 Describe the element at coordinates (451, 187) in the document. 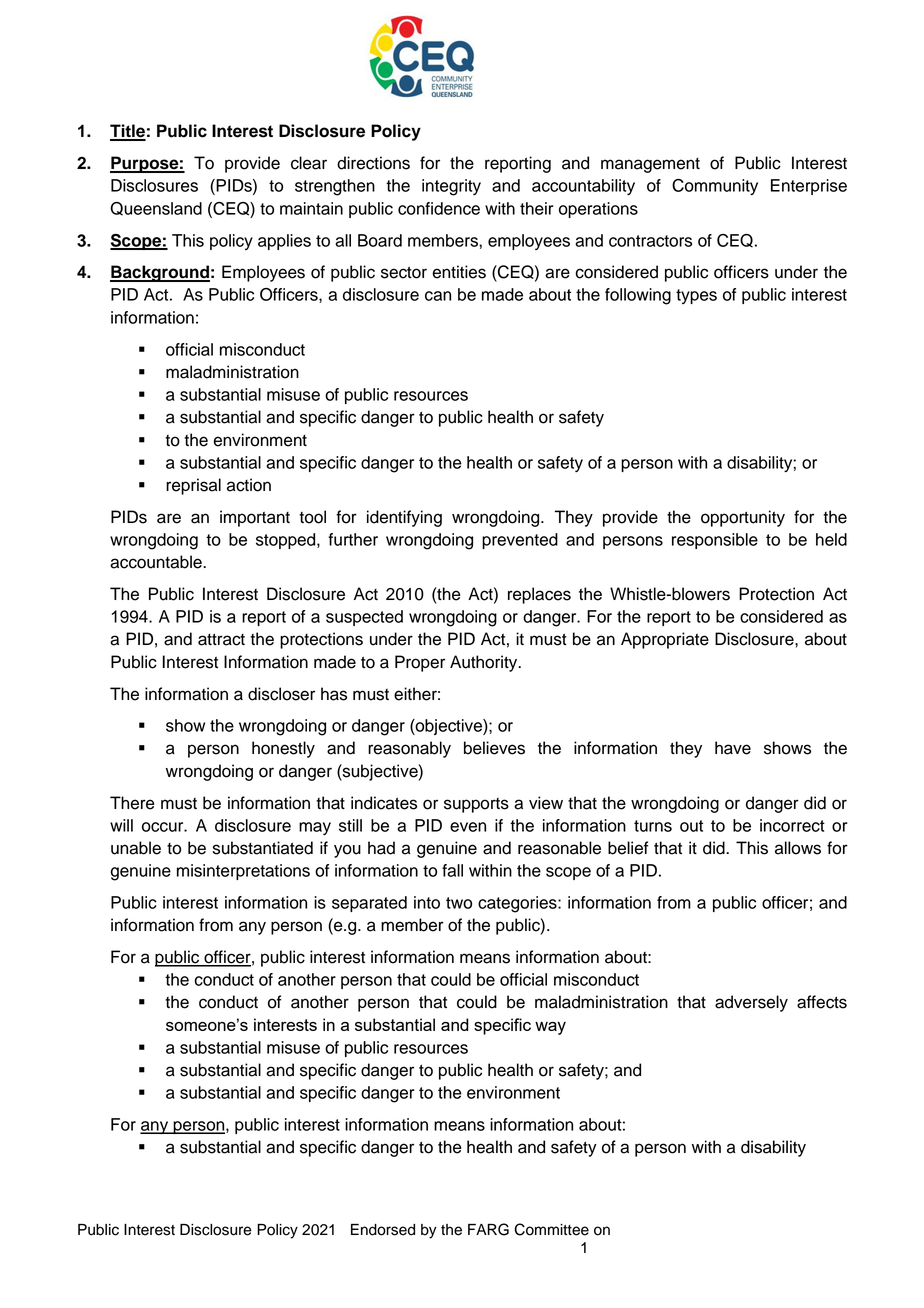

I see `integrity` at that location.
